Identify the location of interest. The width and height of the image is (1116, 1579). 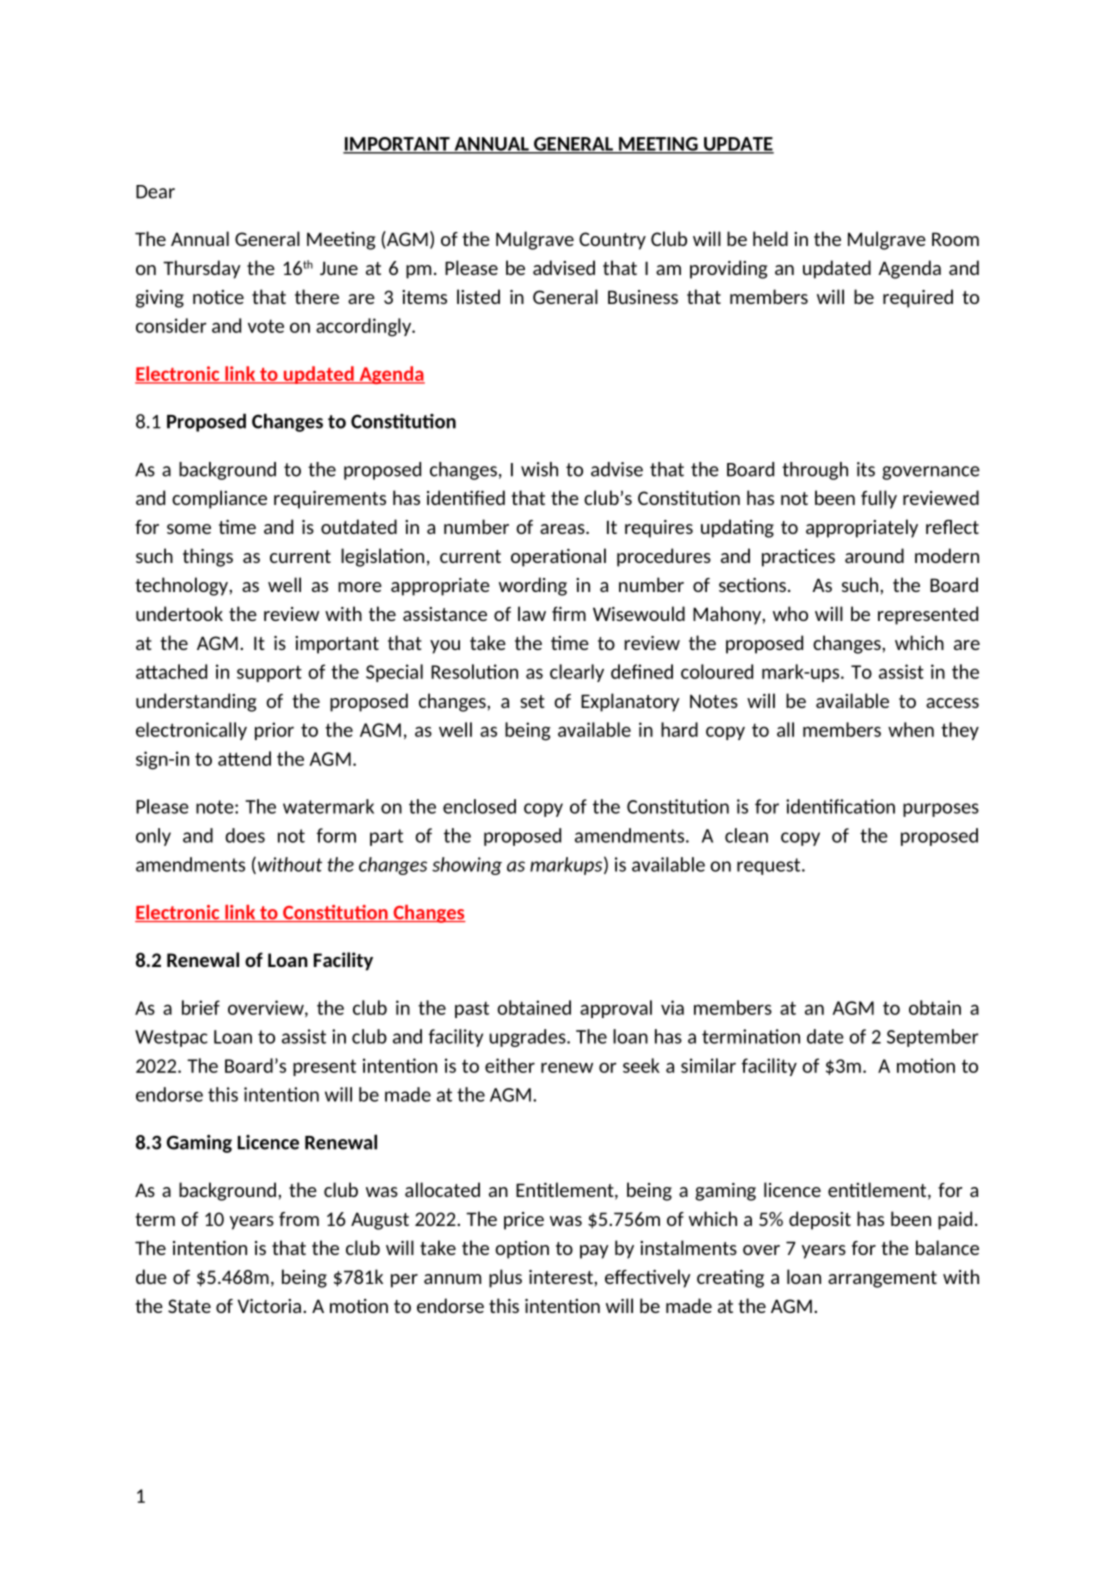
(562, 1277).
